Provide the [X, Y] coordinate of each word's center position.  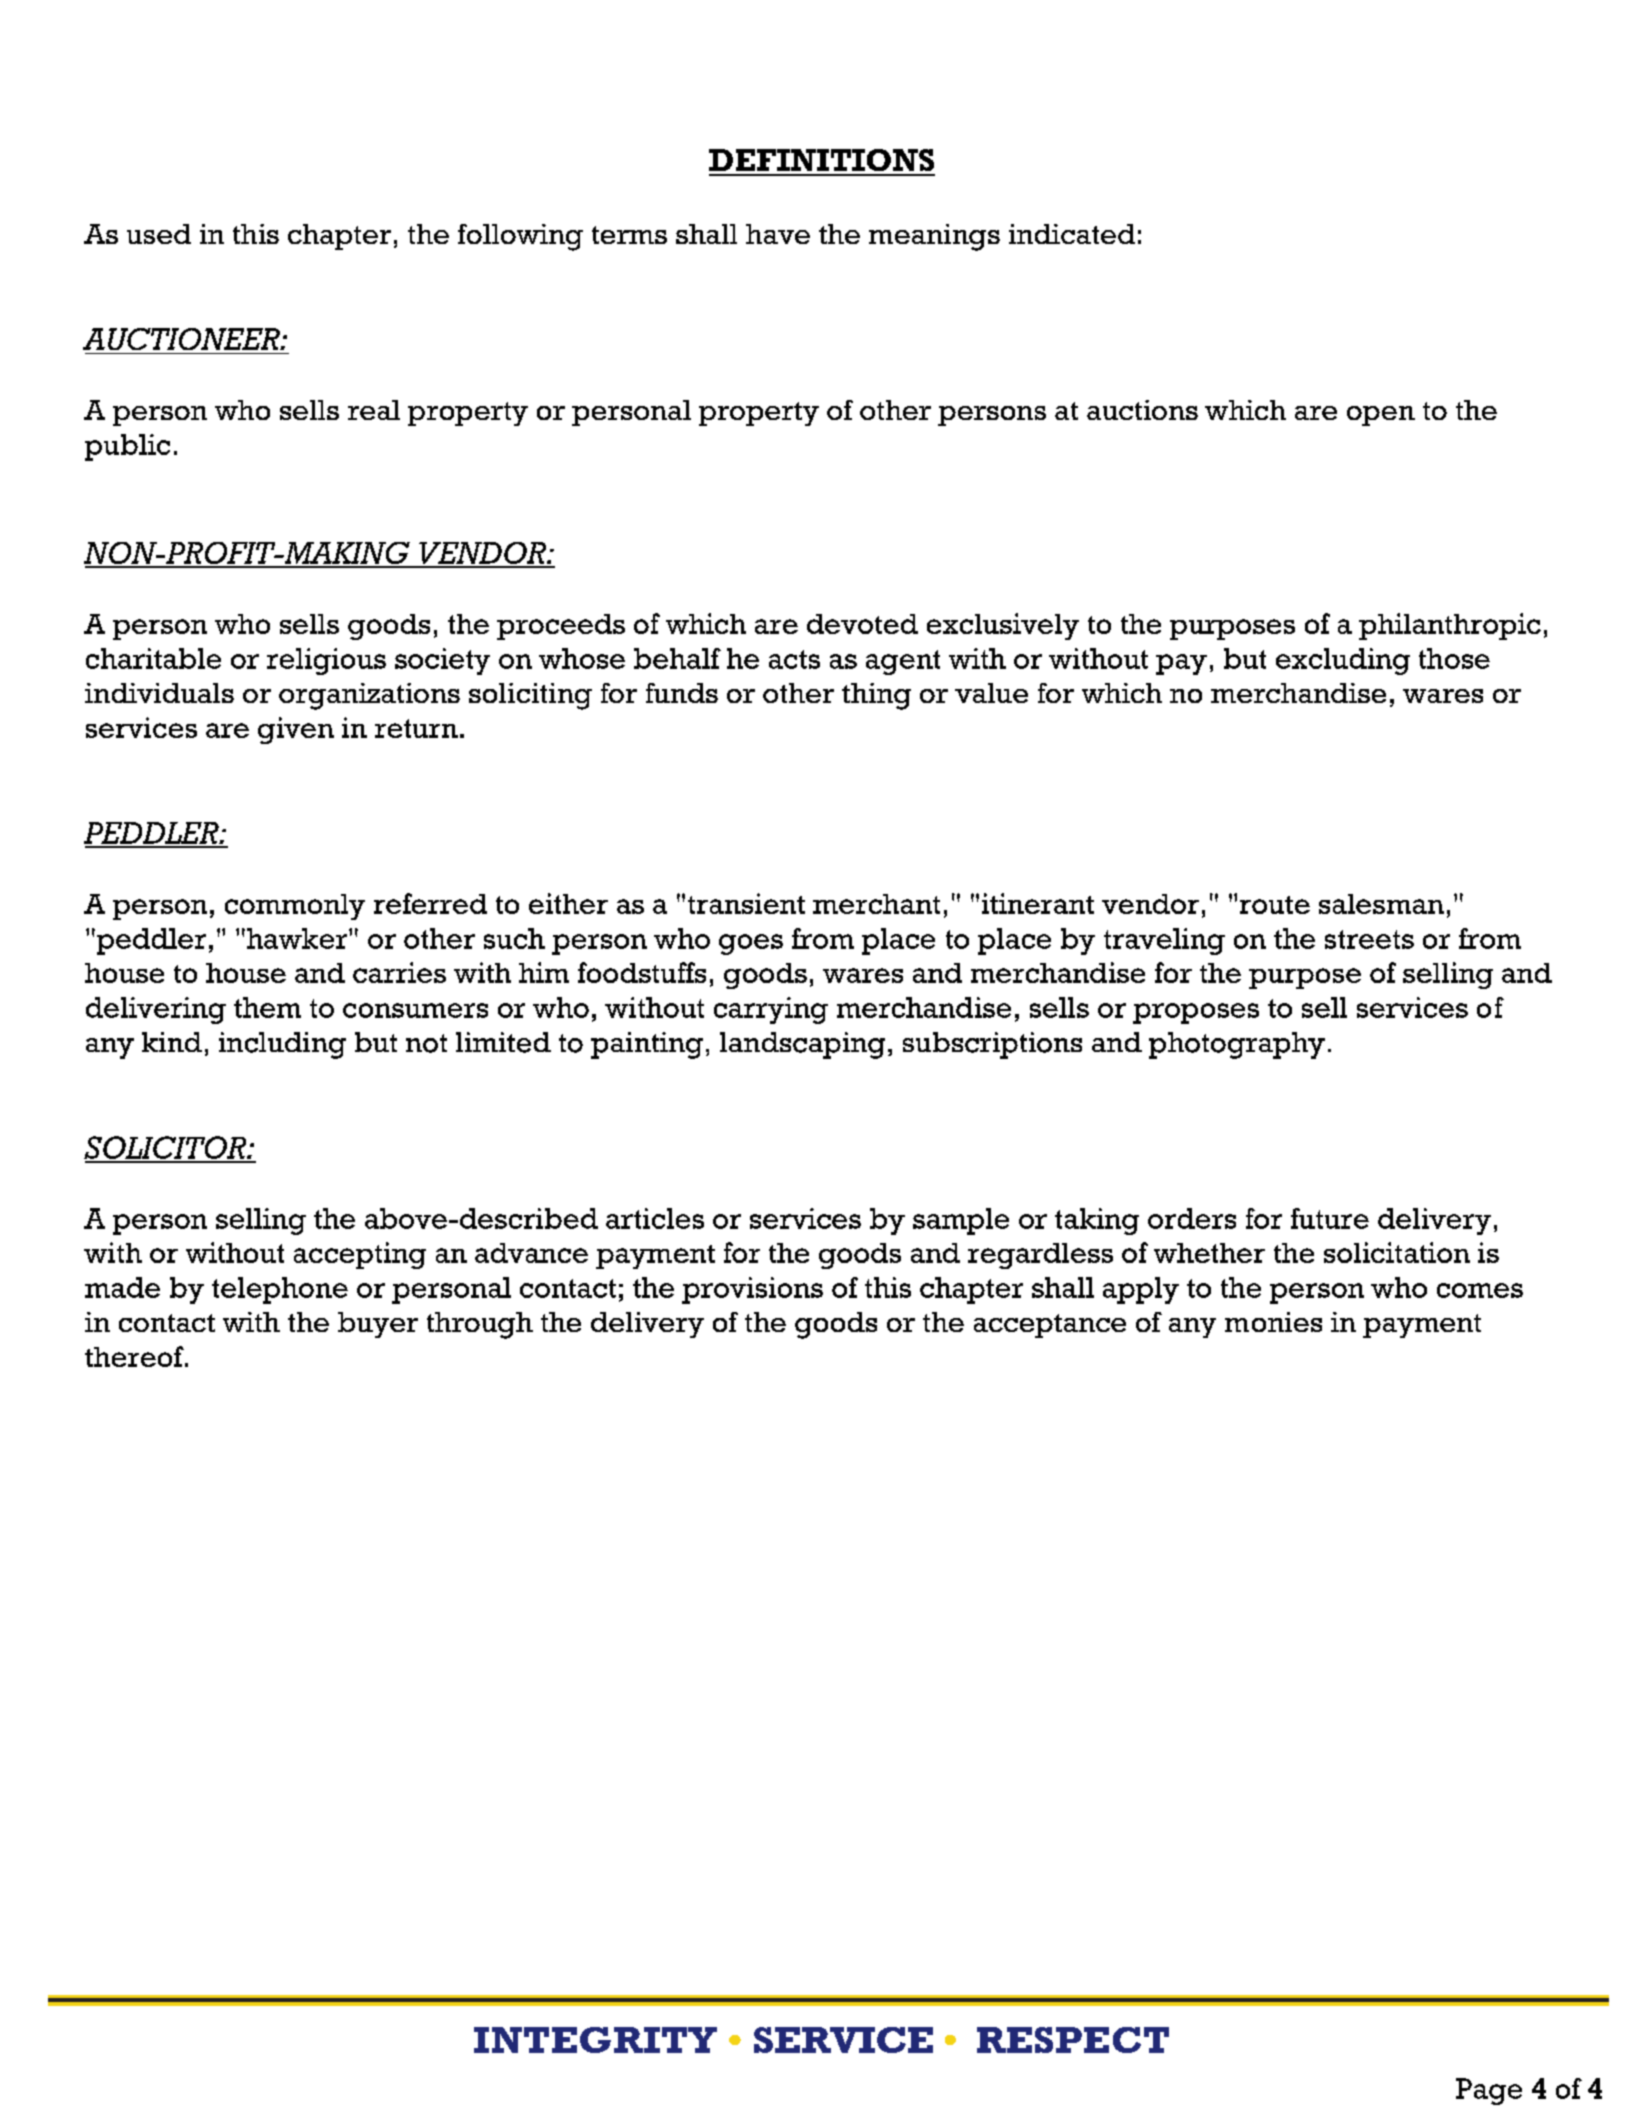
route [1275, 905]
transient [746, 903]
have [778, 234]
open [1381, 416]
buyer [378, 1325]
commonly [295, 907]
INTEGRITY [595, 2040]
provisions [752, 1290]
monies [1273, 1322]
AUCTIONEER [182, 339]
